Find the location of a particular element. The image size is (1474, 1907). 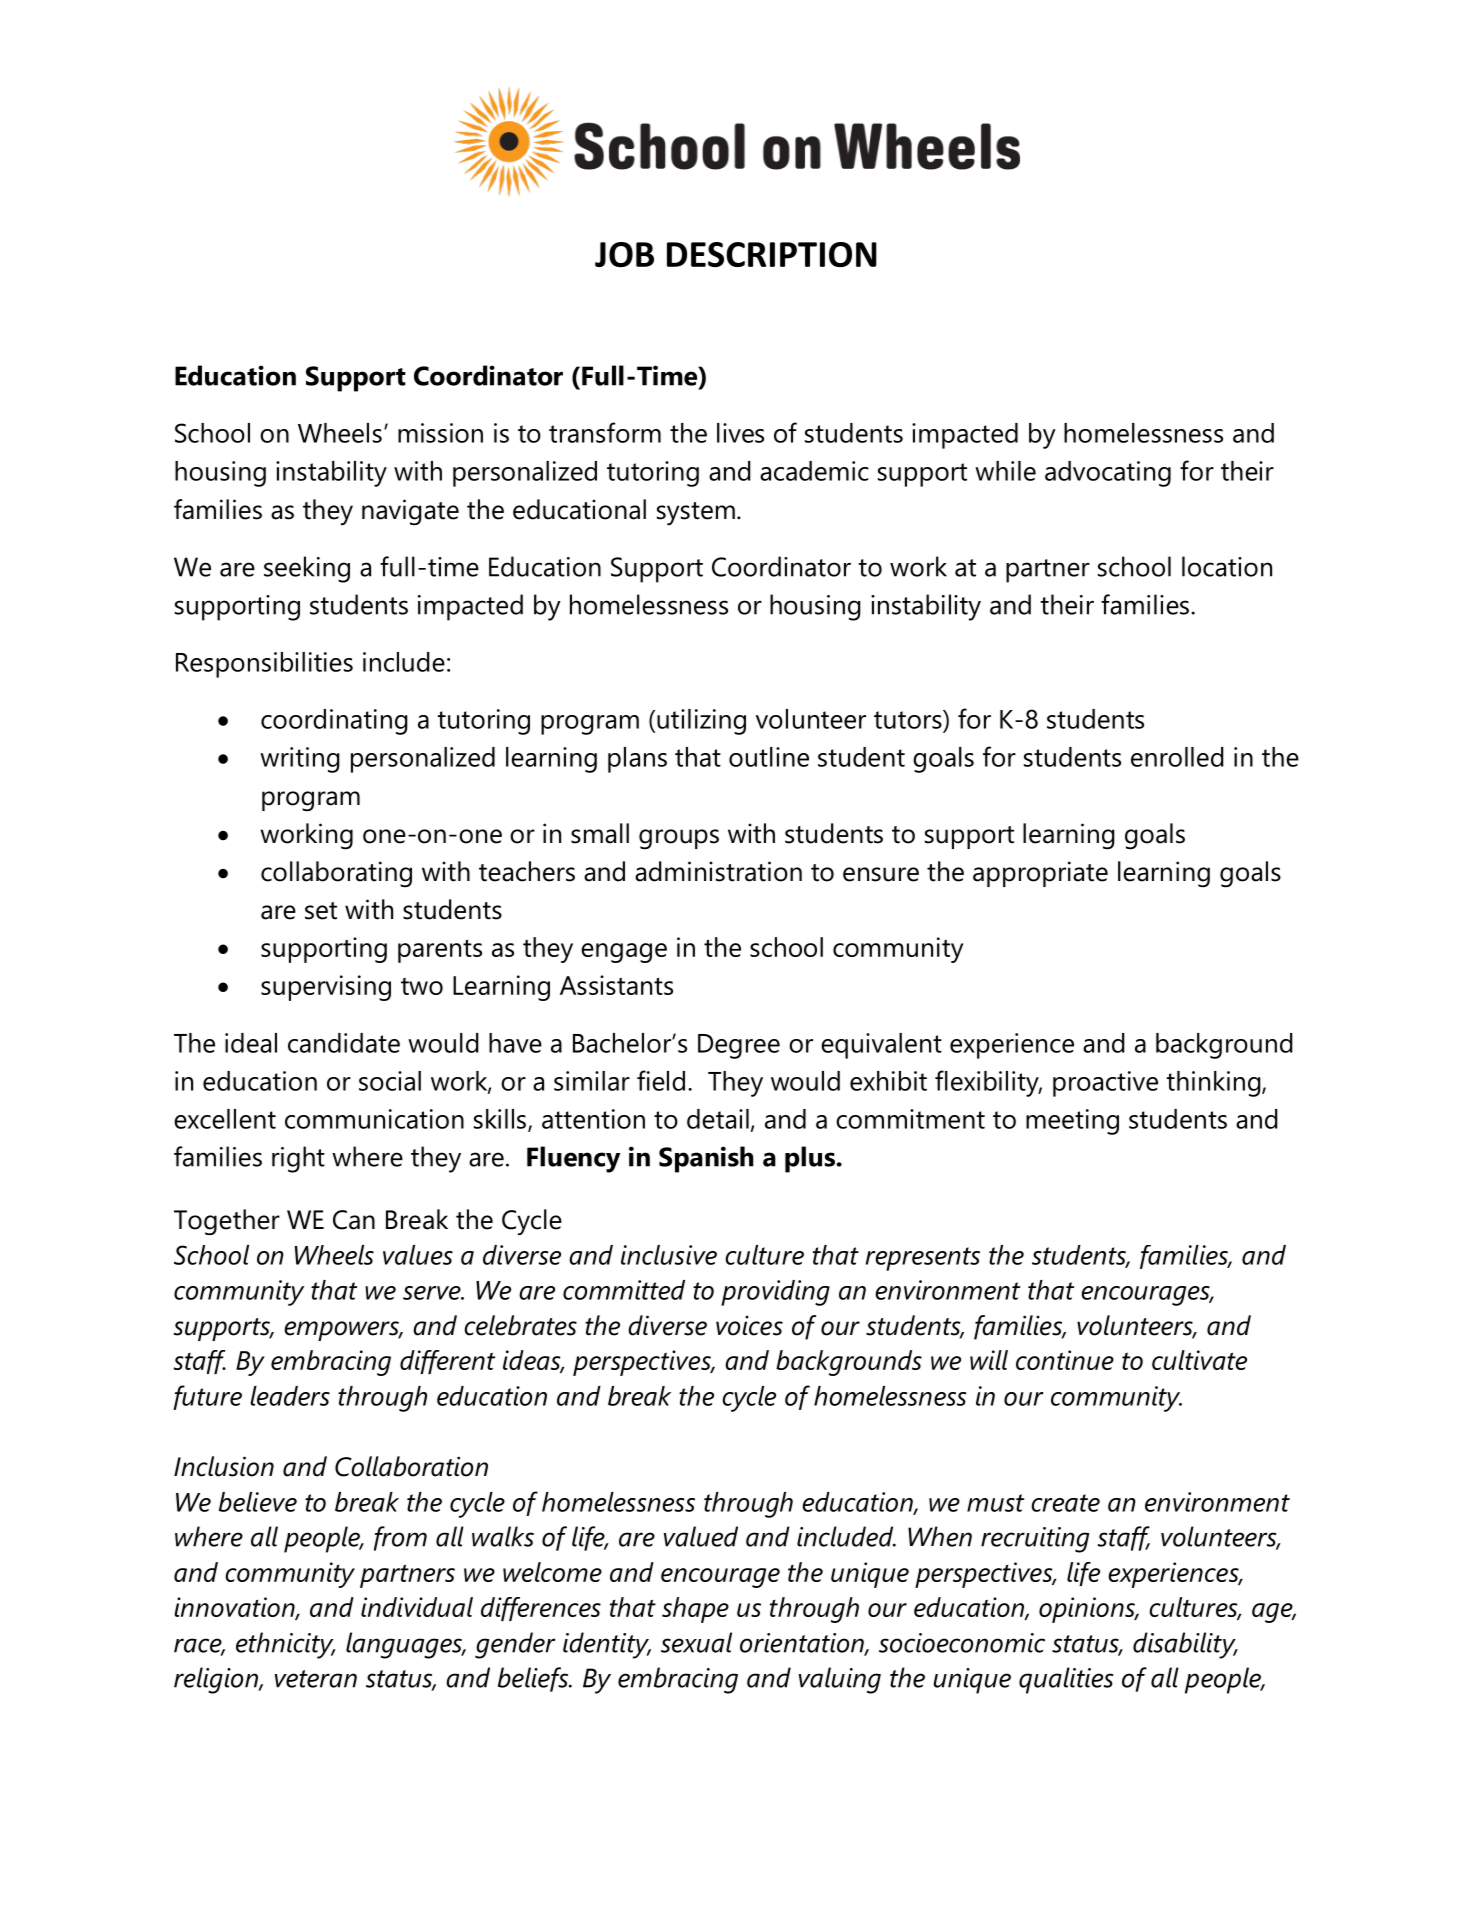

Responsibilities is located at coordinates (264, 665).
